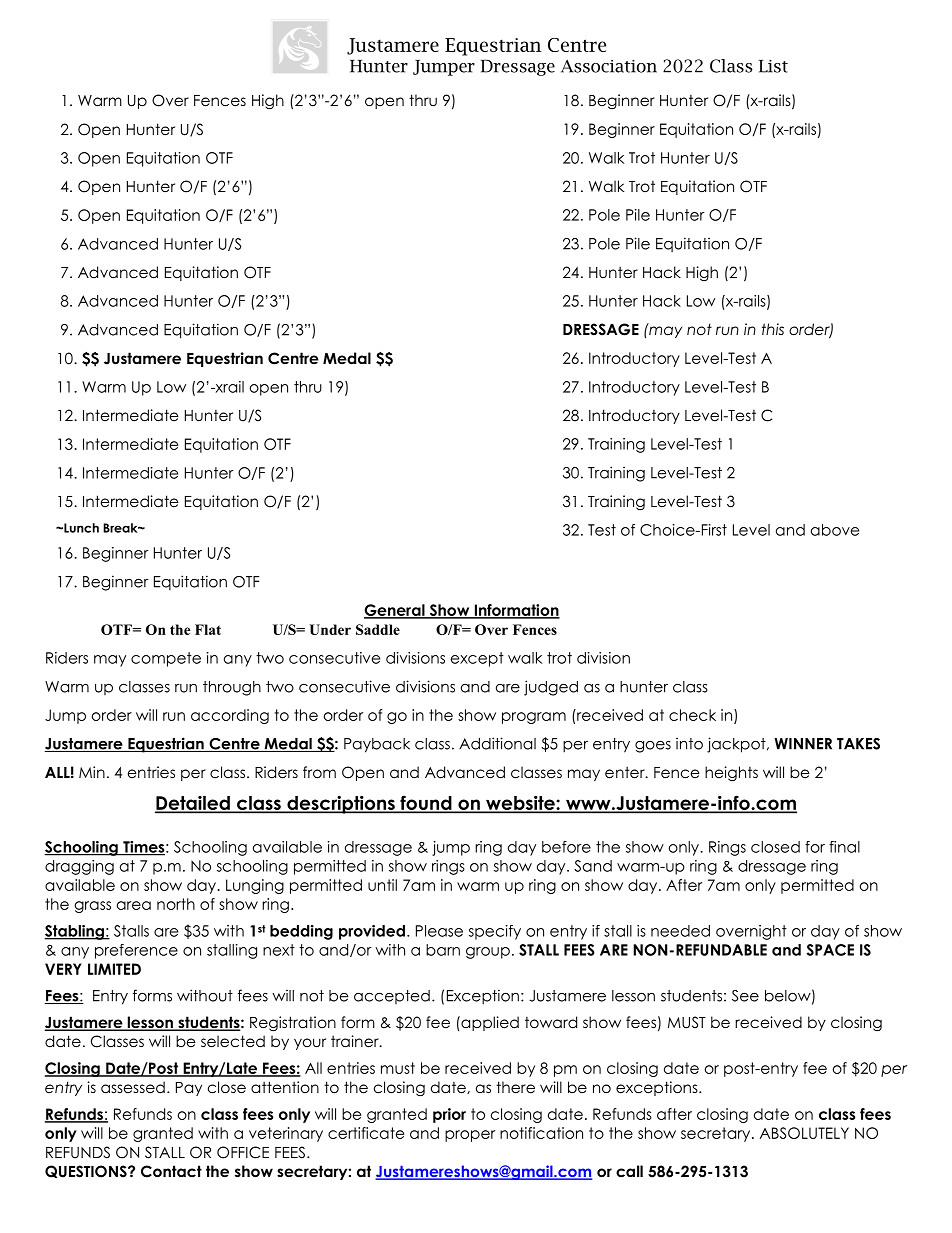  What do you see at coordinates (171, 1171) in the page?
I see `Contact` at bounding box center [171, 1171].
